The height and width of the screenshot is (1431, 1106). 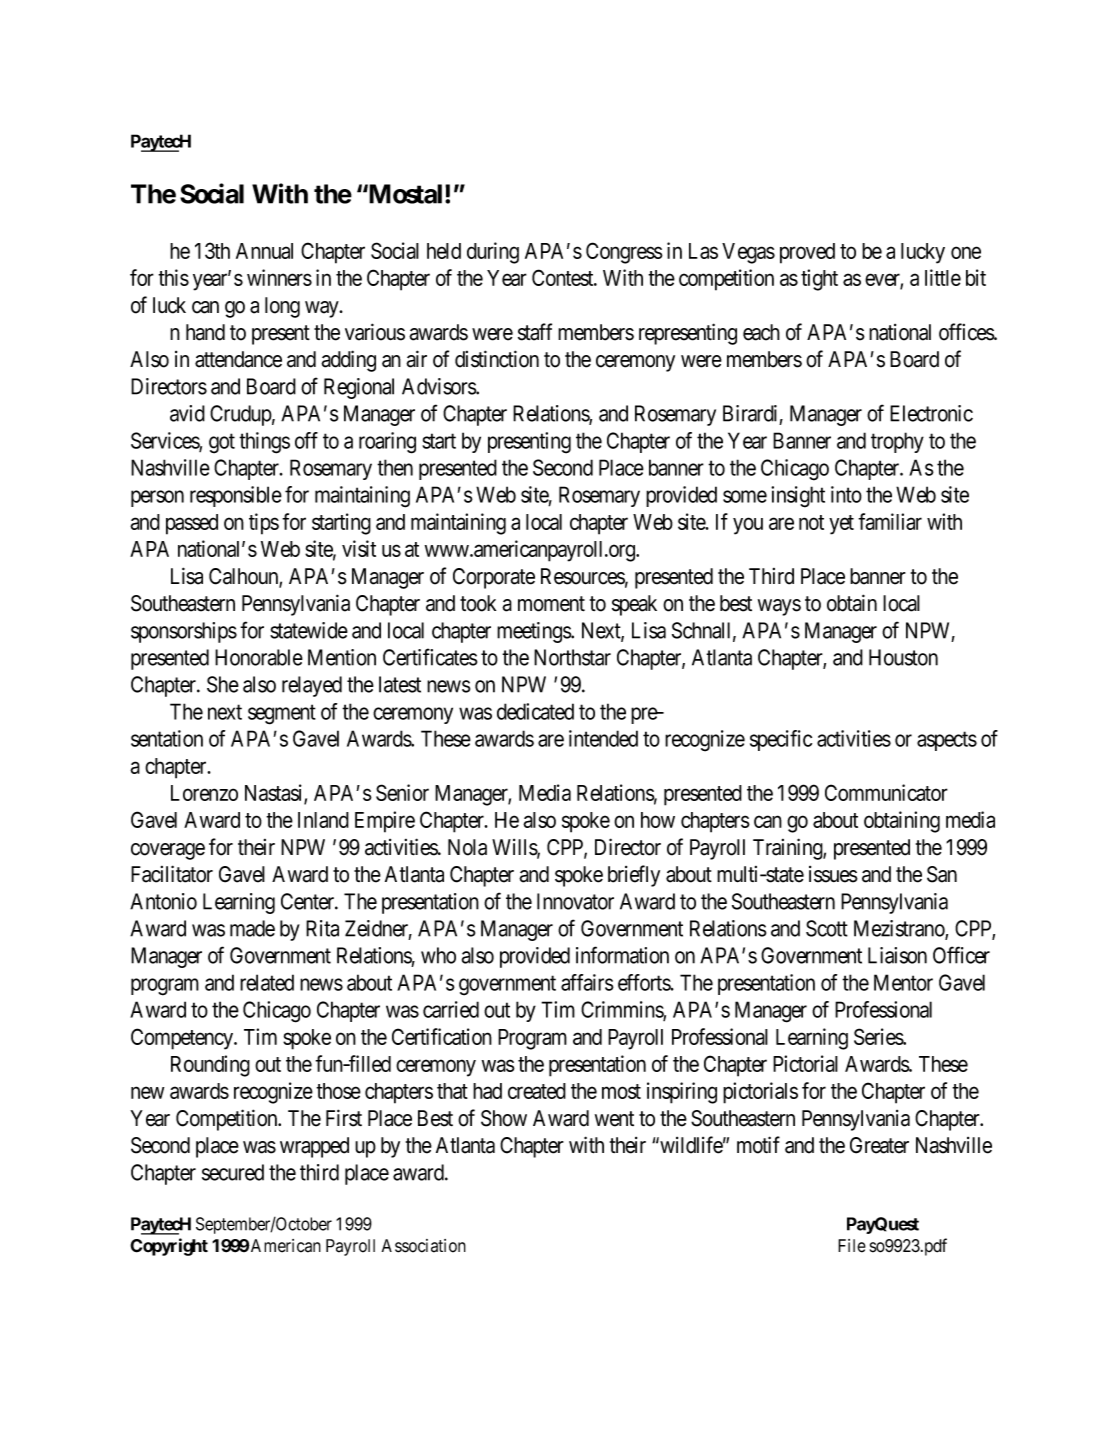 I want to click on sponsorships, so click(x=184, y=632).
